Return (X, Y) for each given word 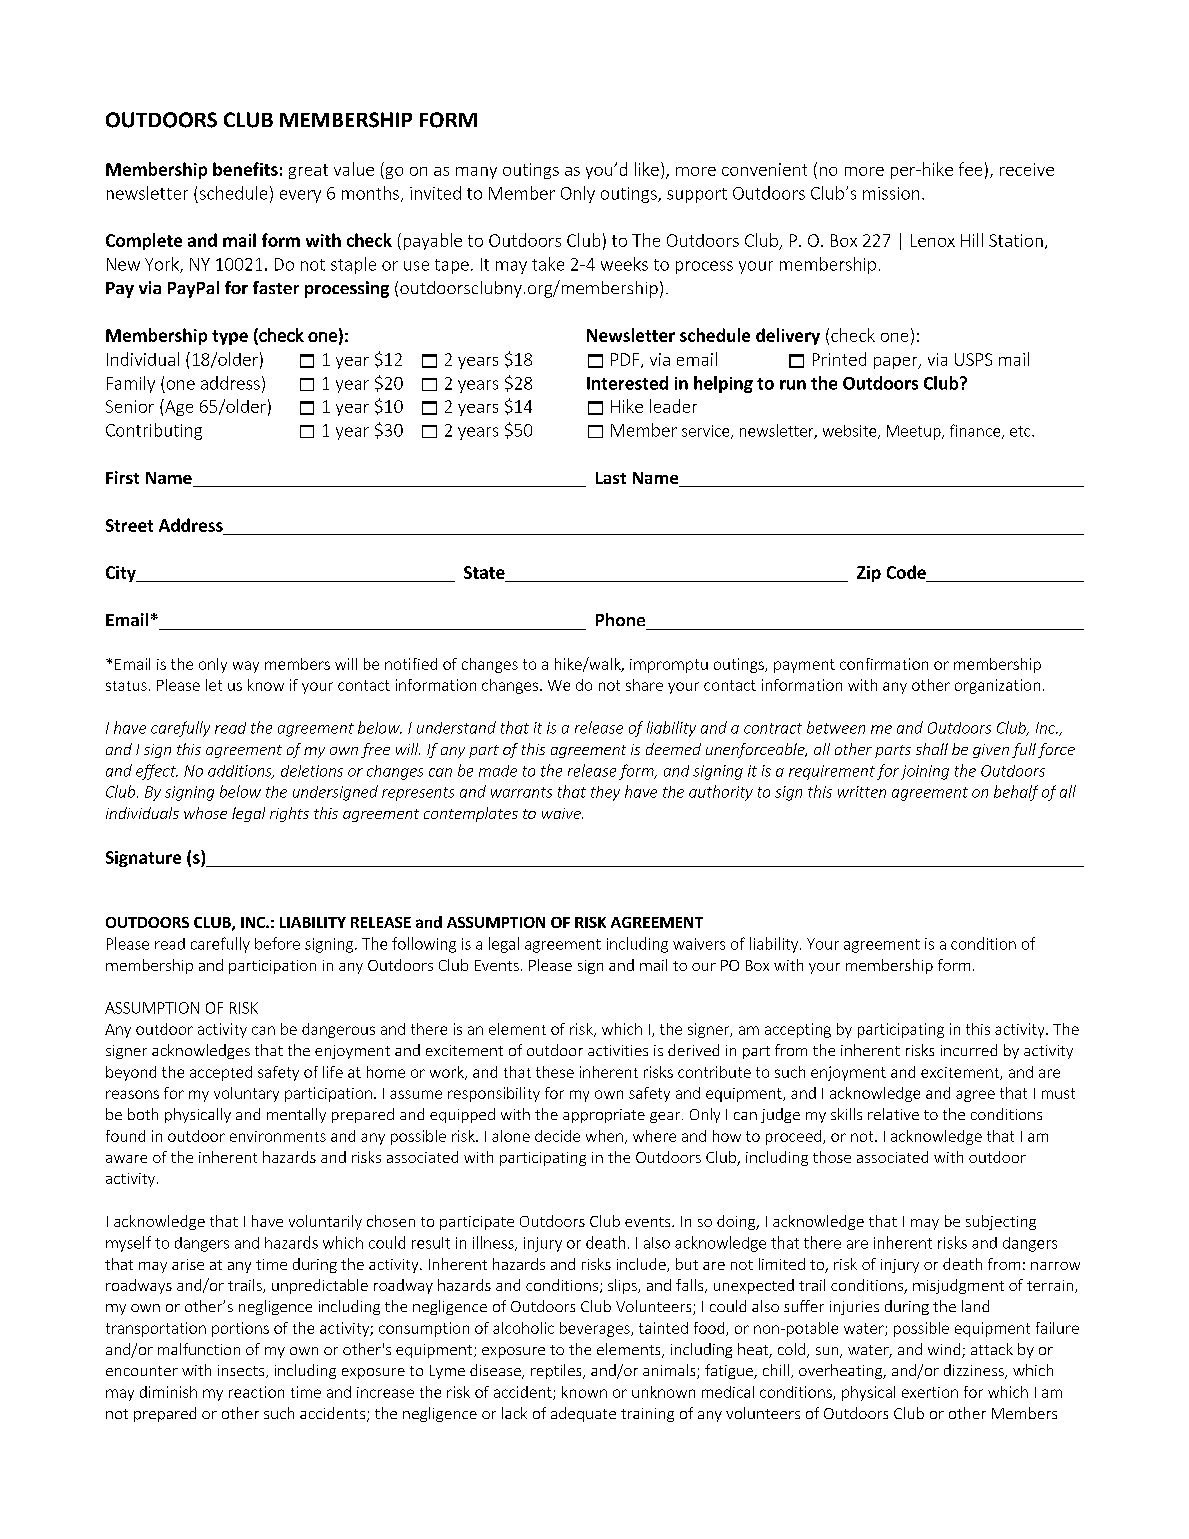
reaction (256, 1392)
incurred (969, 1050)
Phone (620, 619)
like (647, 169)
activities (618, 1050)
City (122, 574)
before (277, 943)
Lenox (933, 240)
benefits (245, 169)
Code (906, 572)
